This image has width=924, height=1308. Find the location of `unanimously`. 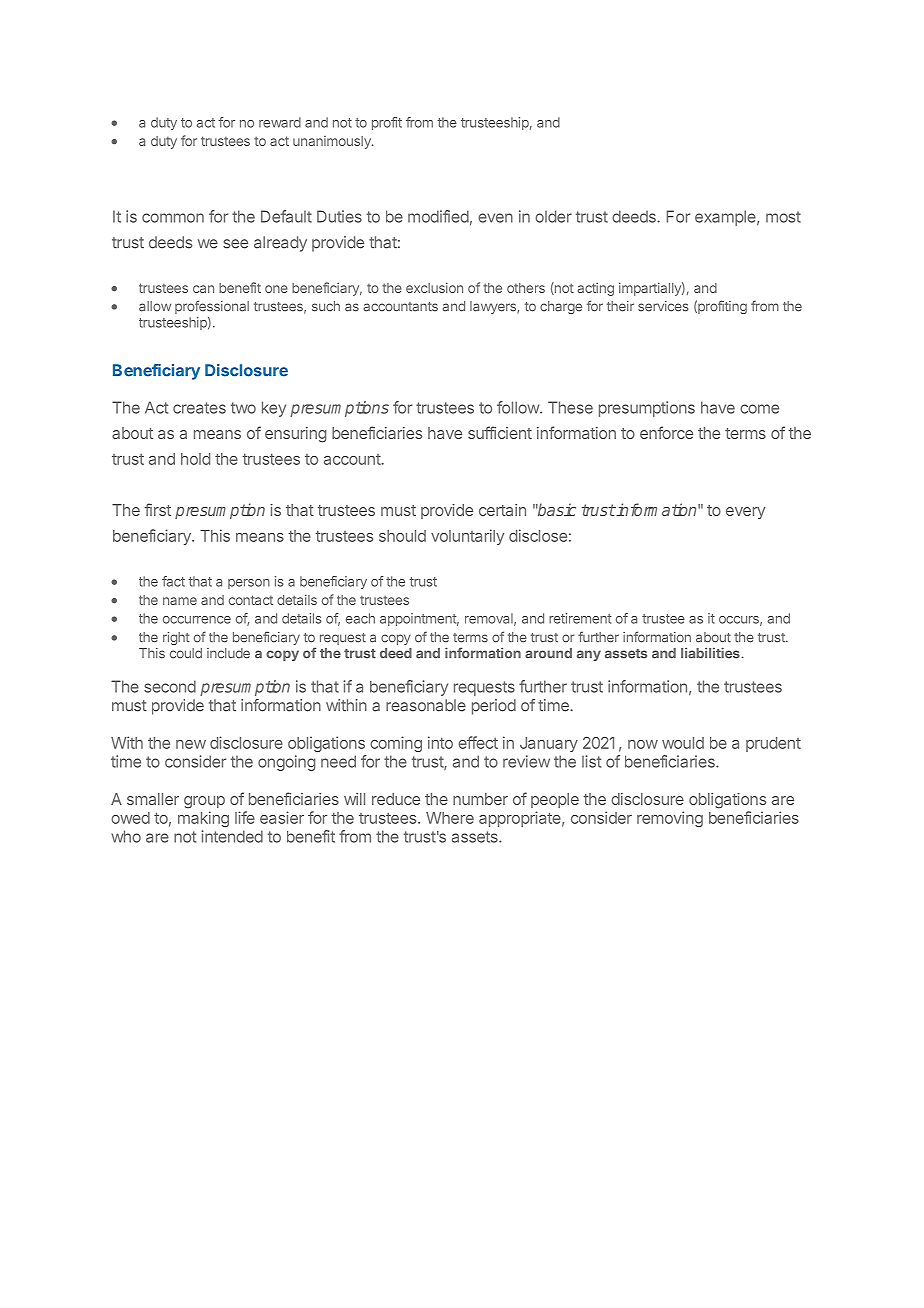

unanimously is located at coordinates (333, 142).
